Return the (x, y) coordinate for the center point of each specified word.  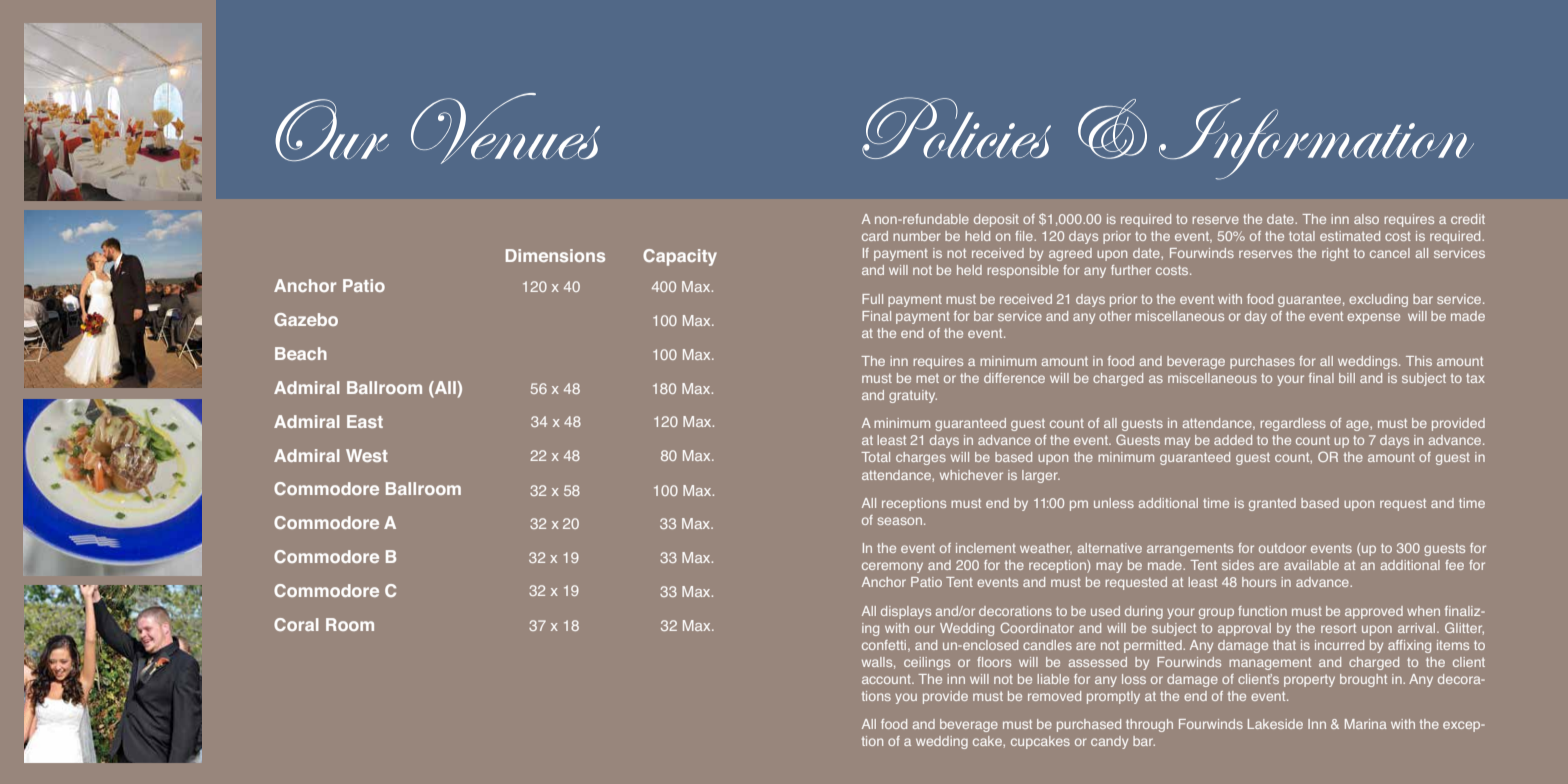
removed (1054, 696)
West (367, 455)
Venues (505, 128)
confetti (885, 646)
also (1366, 219)
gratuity (913, 396)
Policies (956, 128)
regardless (1293, 424)
